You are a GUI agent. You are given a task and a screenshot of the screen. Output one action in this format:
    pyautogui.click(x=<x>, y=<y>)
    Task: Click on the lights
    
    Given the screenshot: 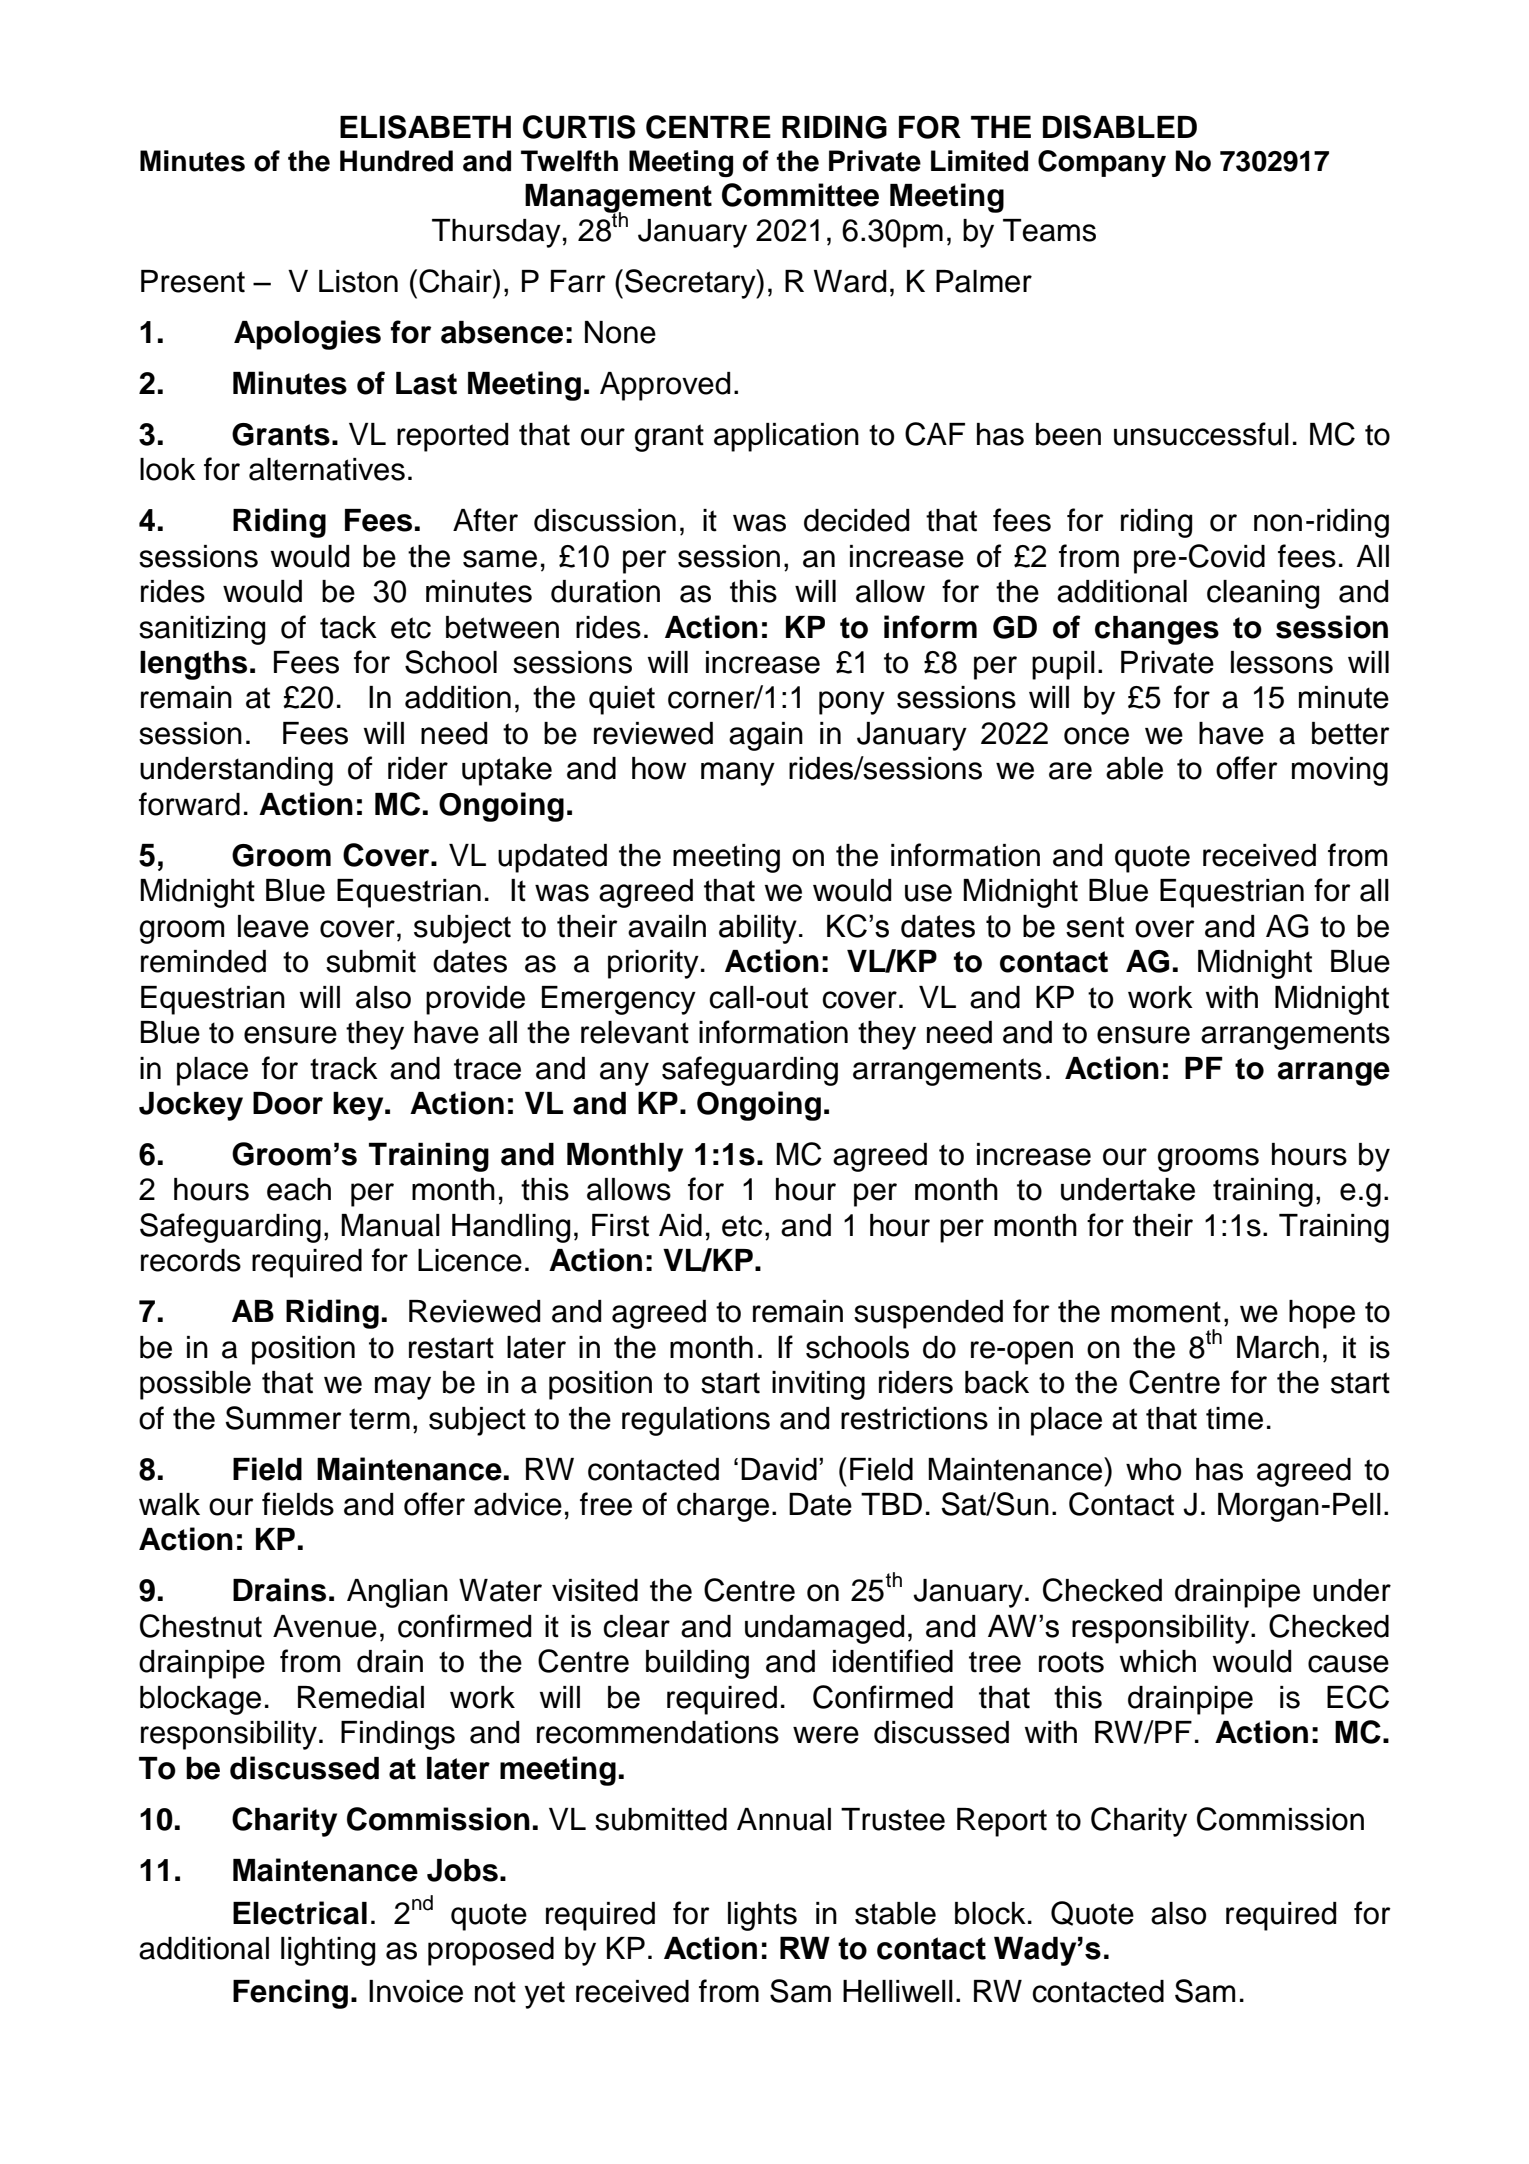 What is the action you would take?
    pyautogui.click(x=762, y=1916)
